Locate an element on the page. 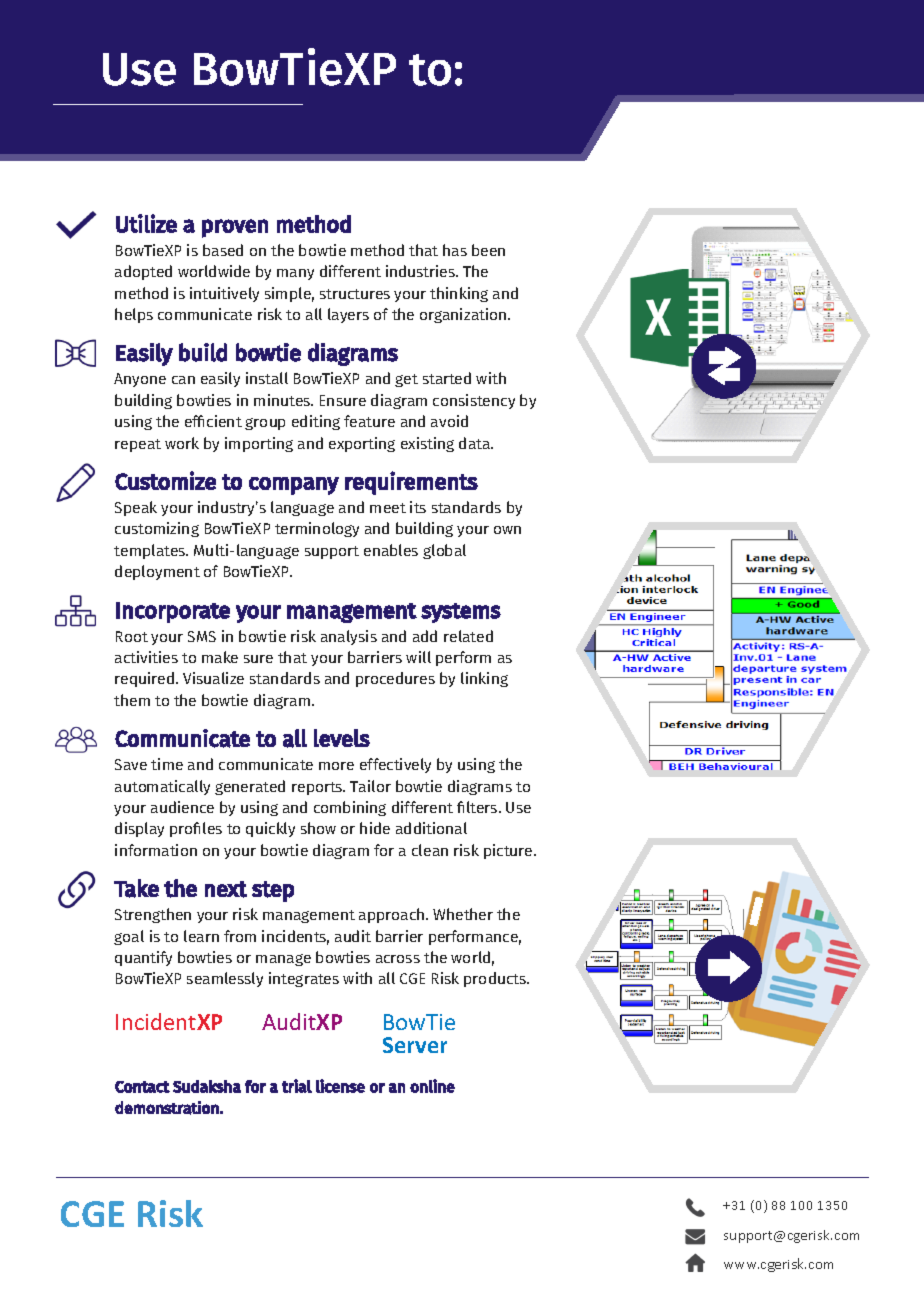 The height and width of the document is (1307, 924). Contact is located at coordinates (142, 1087).
